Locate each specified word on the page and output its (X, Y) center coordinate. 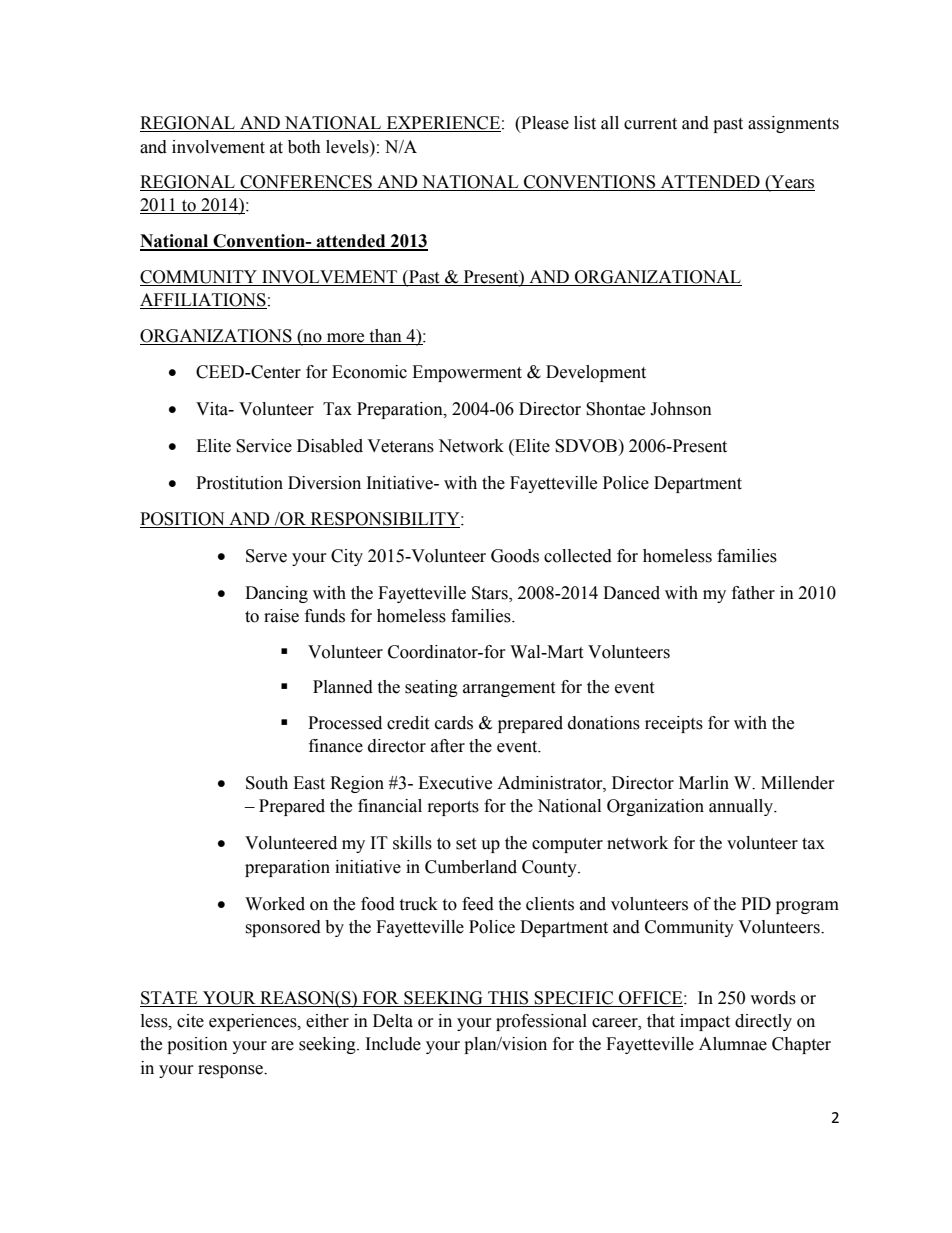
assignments (793, 124)
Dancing (276, 594)
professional (541, 1022)
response (231, 1071)
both (304, 147)
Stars (491, 594)
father (753, 593)
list (585, 123)
